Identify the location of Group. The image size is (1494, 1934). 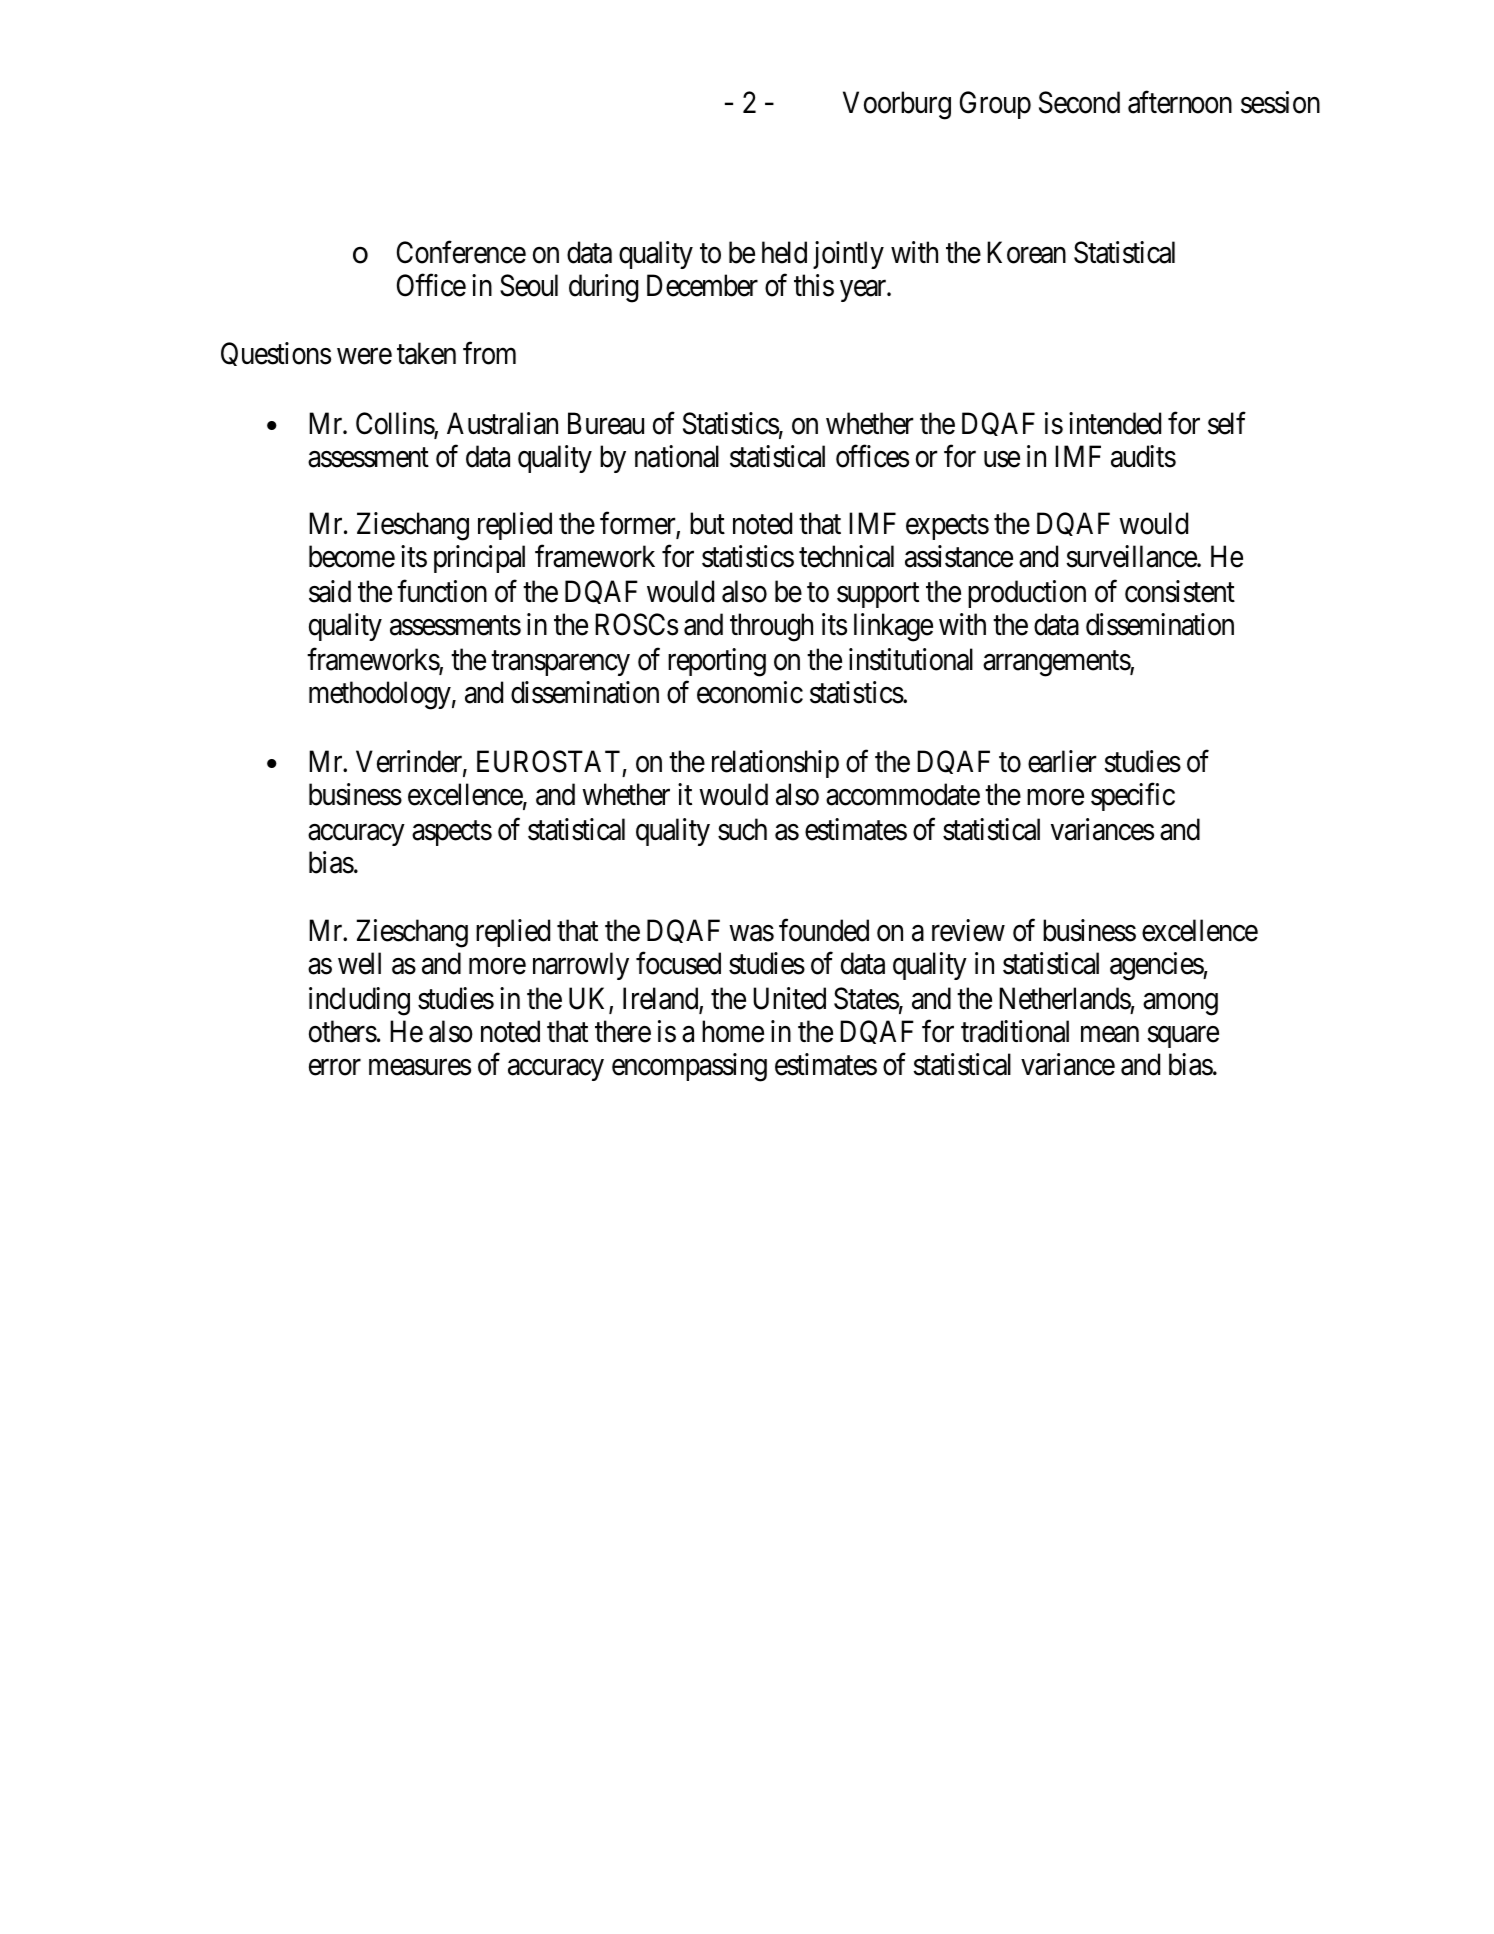
(995, 105).
